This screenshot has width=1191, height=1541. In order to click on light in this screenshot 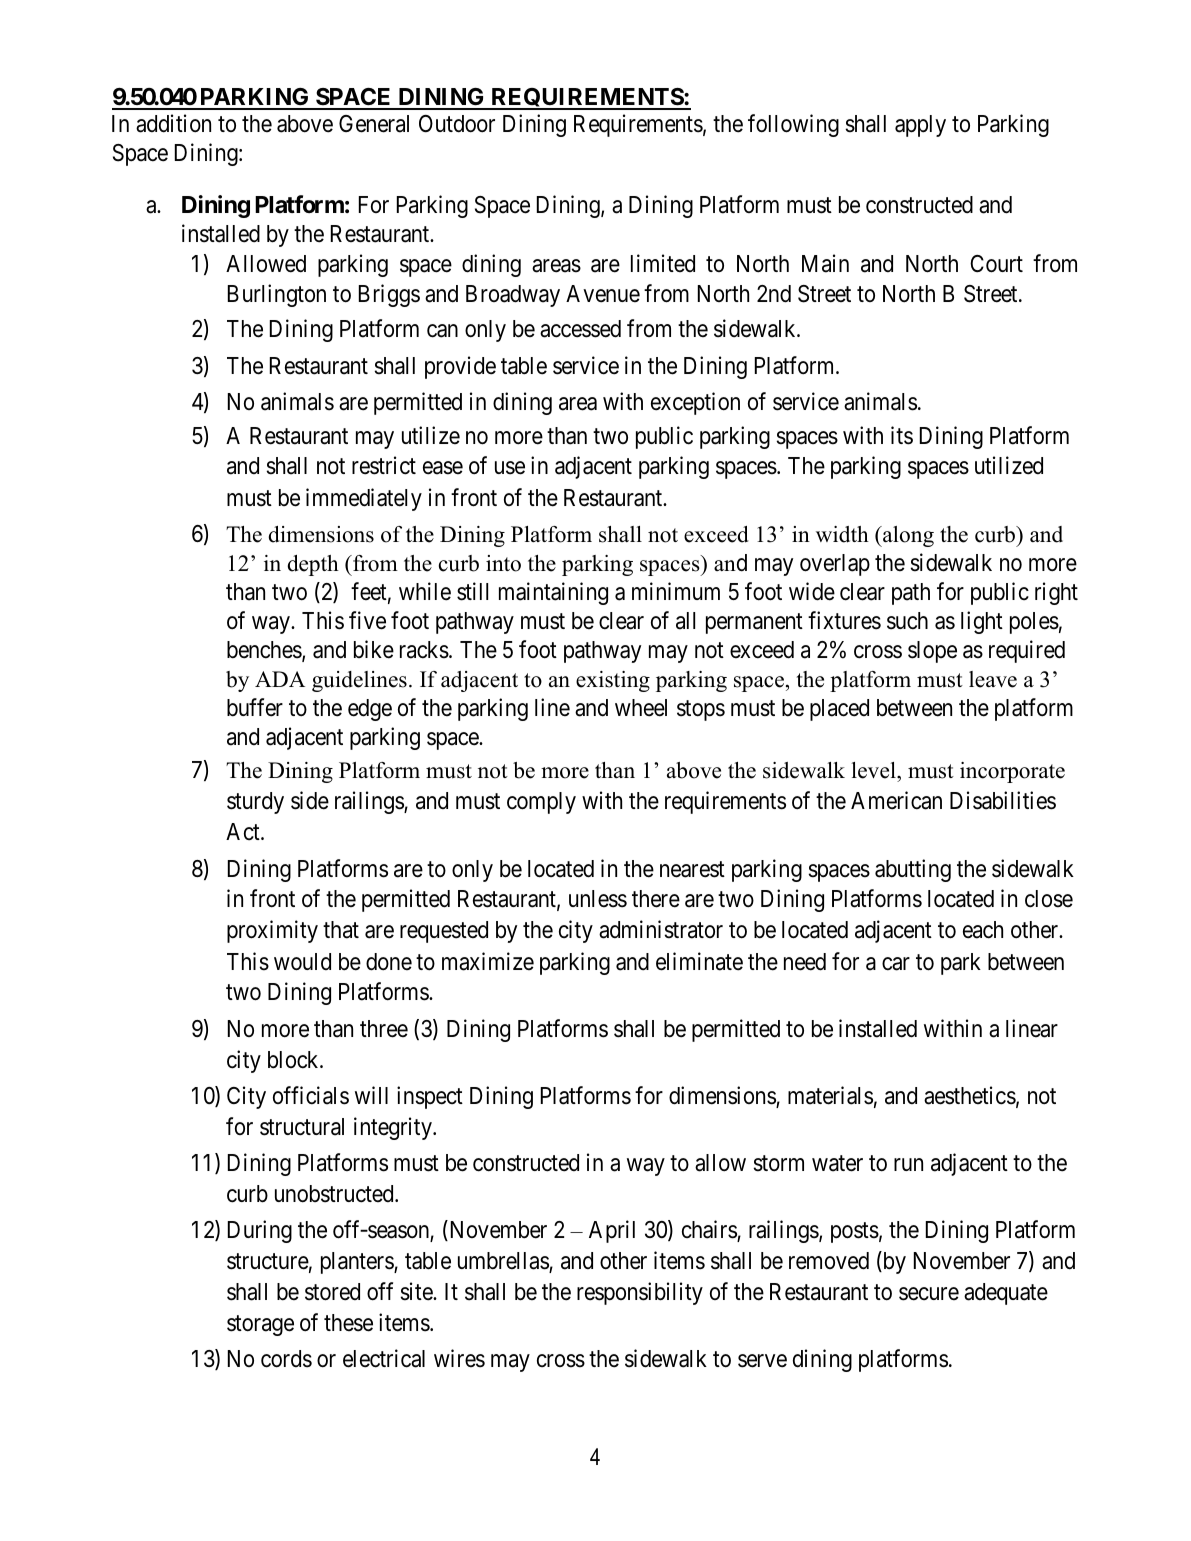, I will do `click(982, 622)`.
